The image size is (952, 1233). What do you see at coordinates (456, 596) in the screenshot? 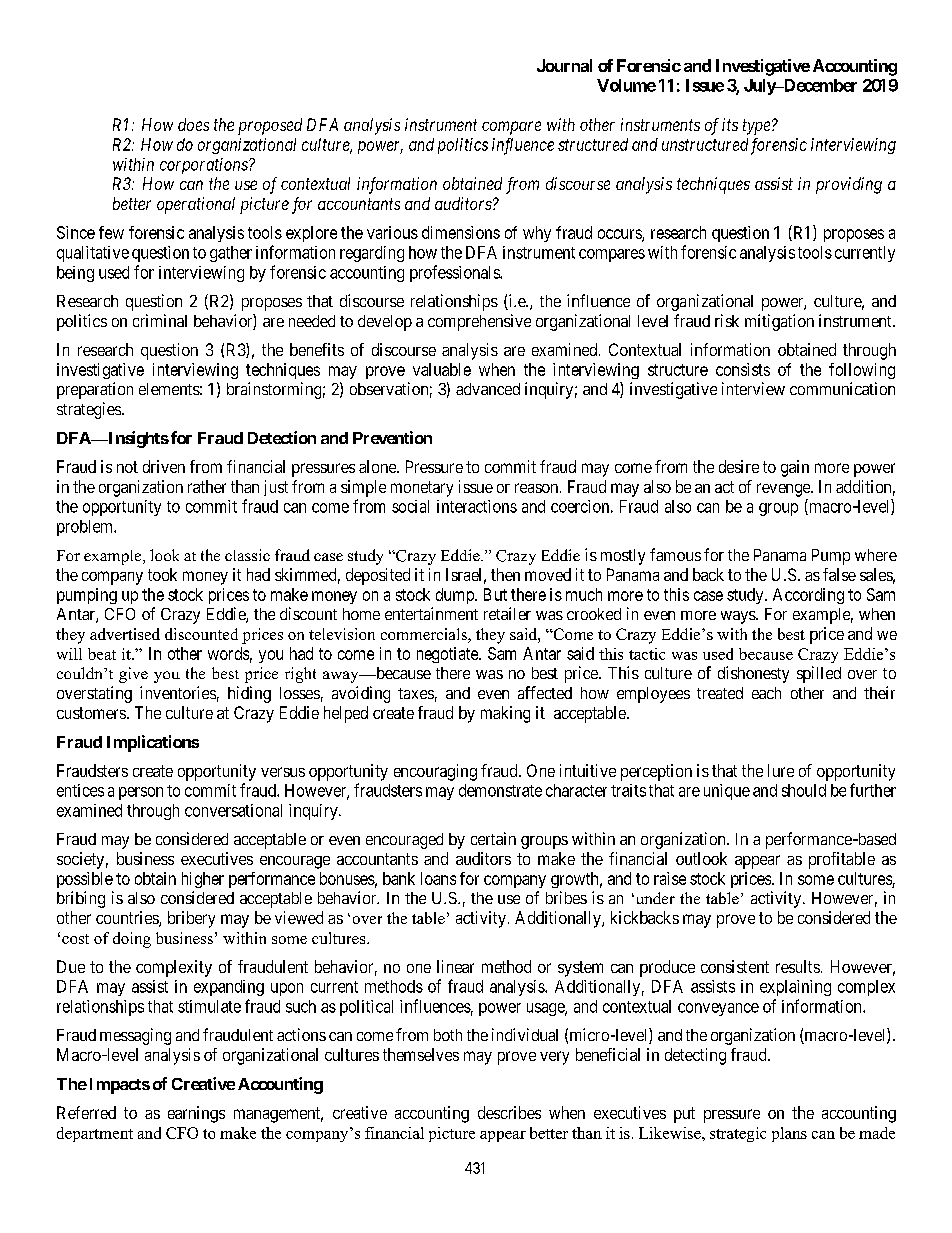
I see `dump` at bounding box center [456, 596].
